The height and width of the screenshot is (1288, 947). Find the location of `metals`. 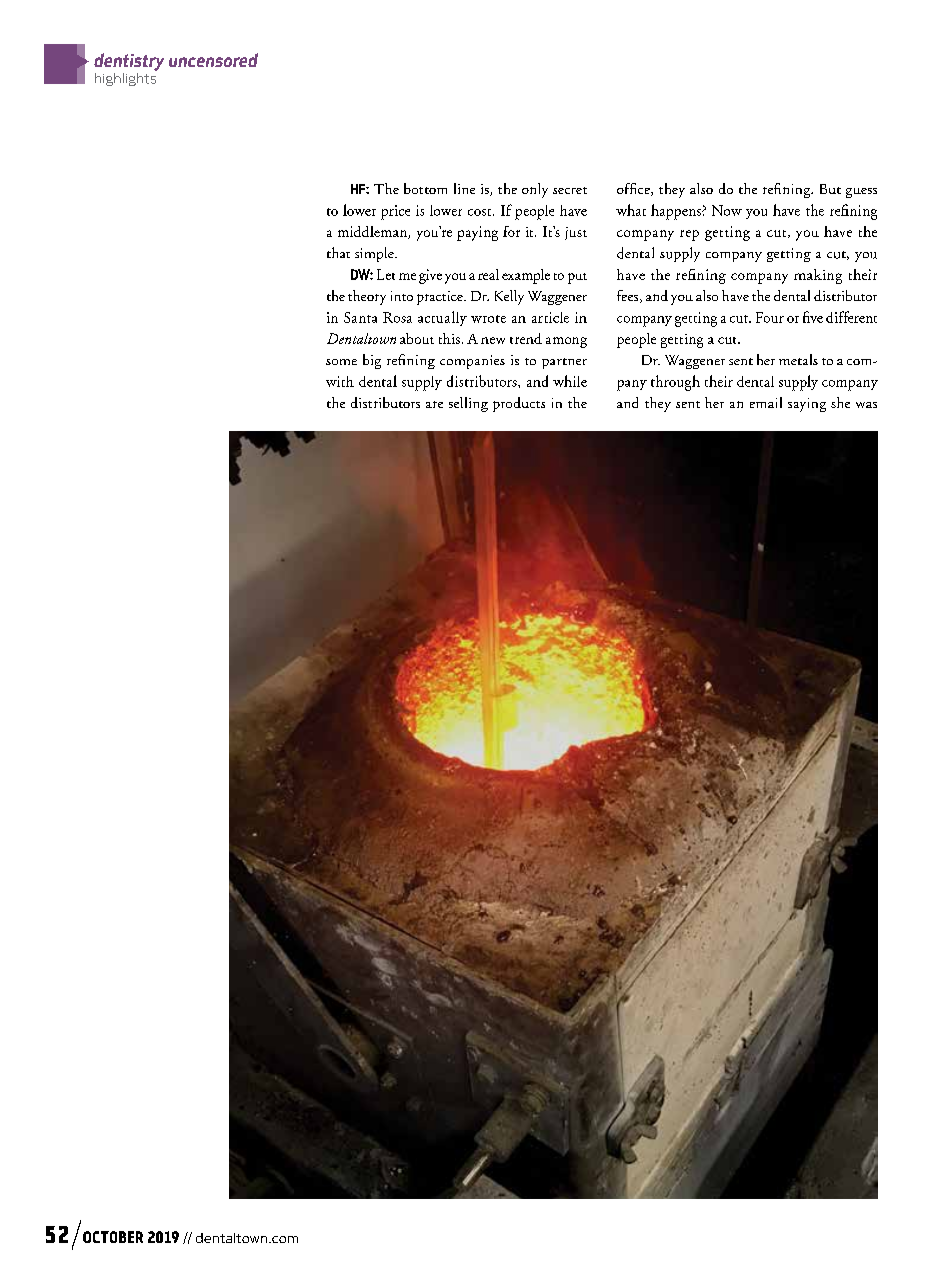

metals is located at coordinates (798, 359).
